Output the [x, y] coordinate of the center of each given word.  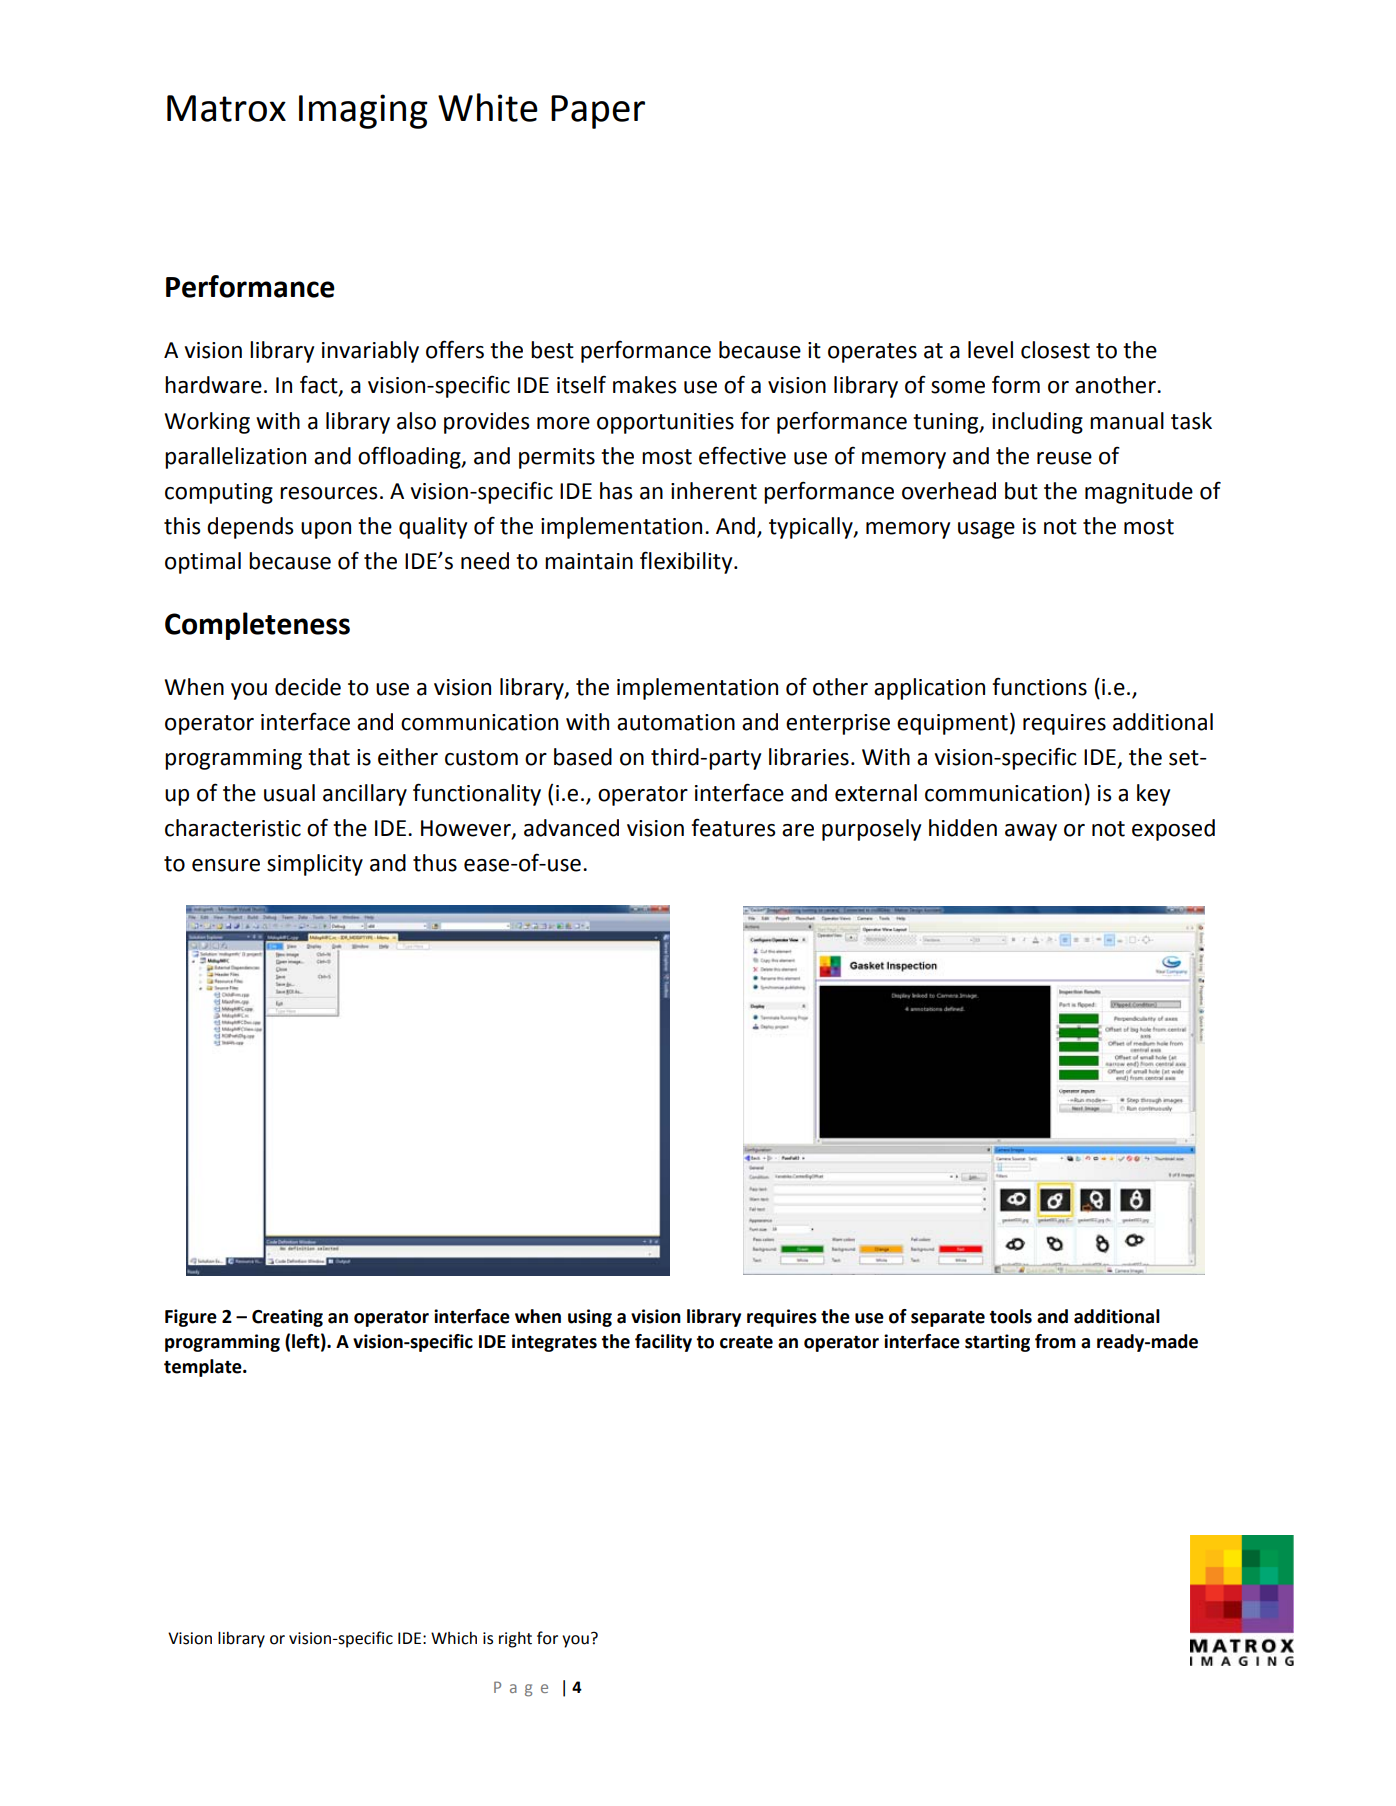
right [515, 1640]
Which [454, 1638]
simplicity [315, 865]
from [1055, 1341]
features [733, 827]
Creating [287, 1318]
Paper [598, 112]
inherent [714, 491]
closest [1055, 350]
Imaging [363, 111]
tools [1010, 1316]
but [1021, 491]
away [1031, 832]
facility [663, 1343]
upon [326, 530]
